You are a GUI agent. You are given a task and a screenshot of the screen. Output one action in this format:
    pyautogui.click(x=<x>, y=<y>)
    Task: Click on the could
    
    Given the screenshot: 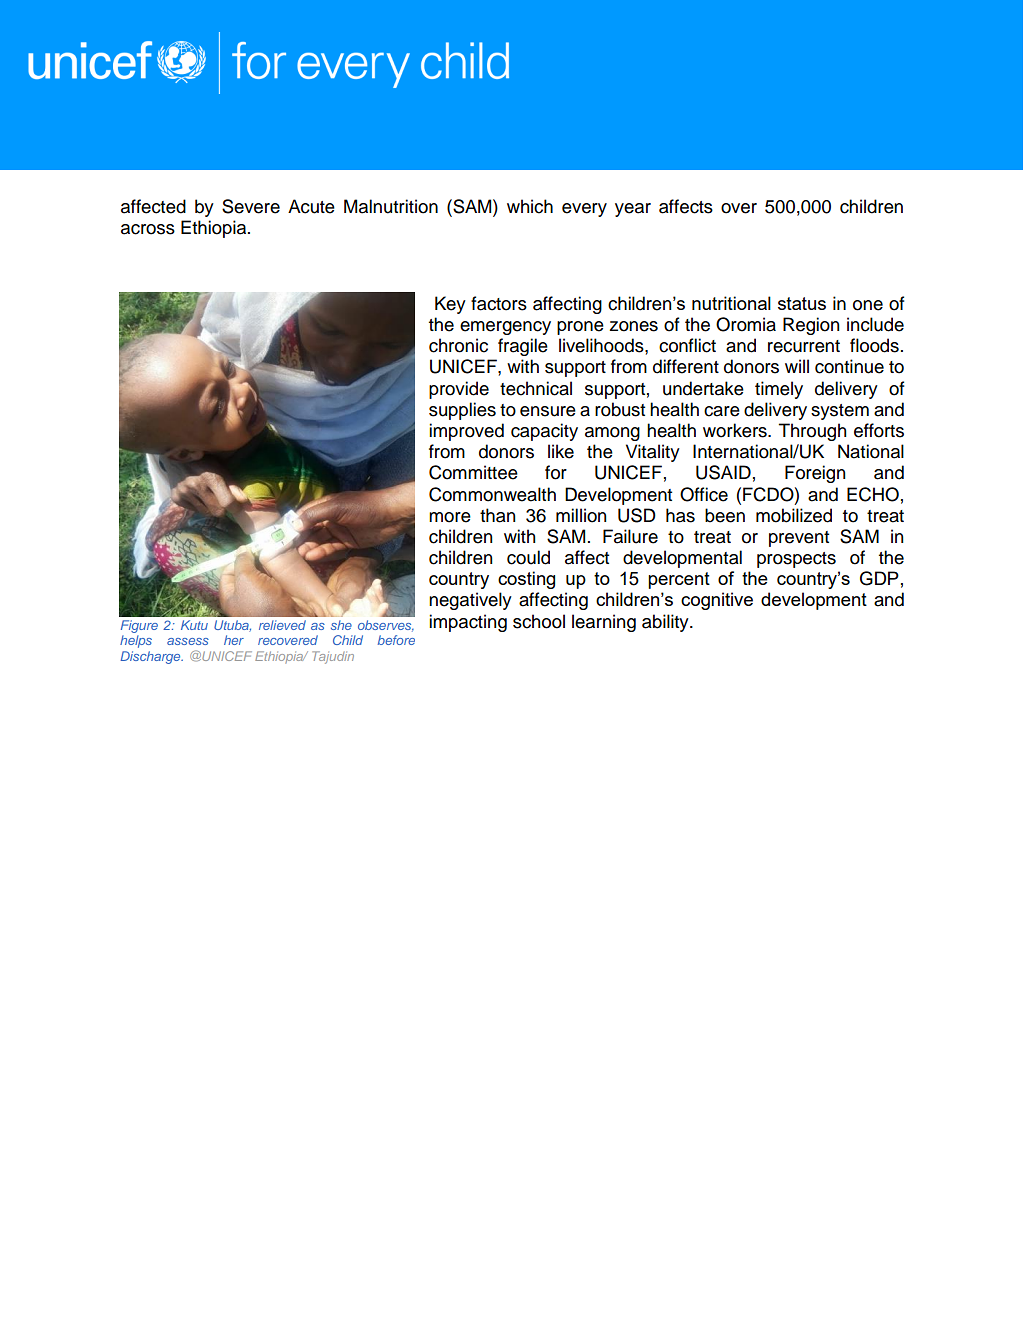 What is the action you would take?
    pyautogui.click(x=528, y=557)
